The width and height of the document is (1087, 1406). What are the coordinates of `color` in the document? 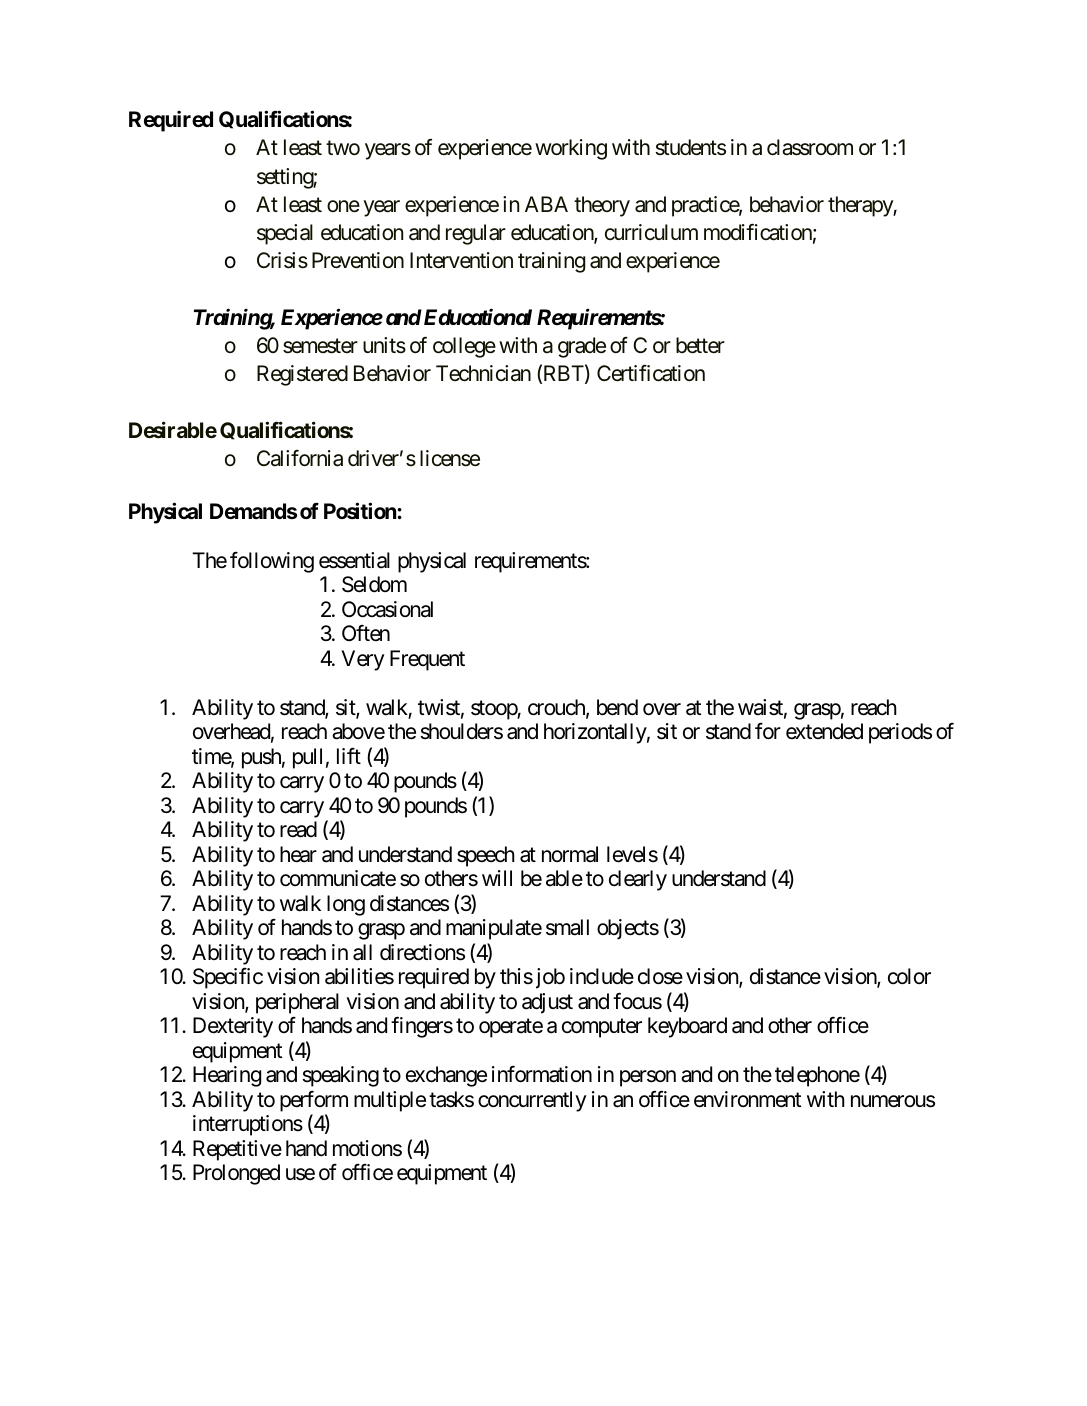 It's located at (909, 976).
